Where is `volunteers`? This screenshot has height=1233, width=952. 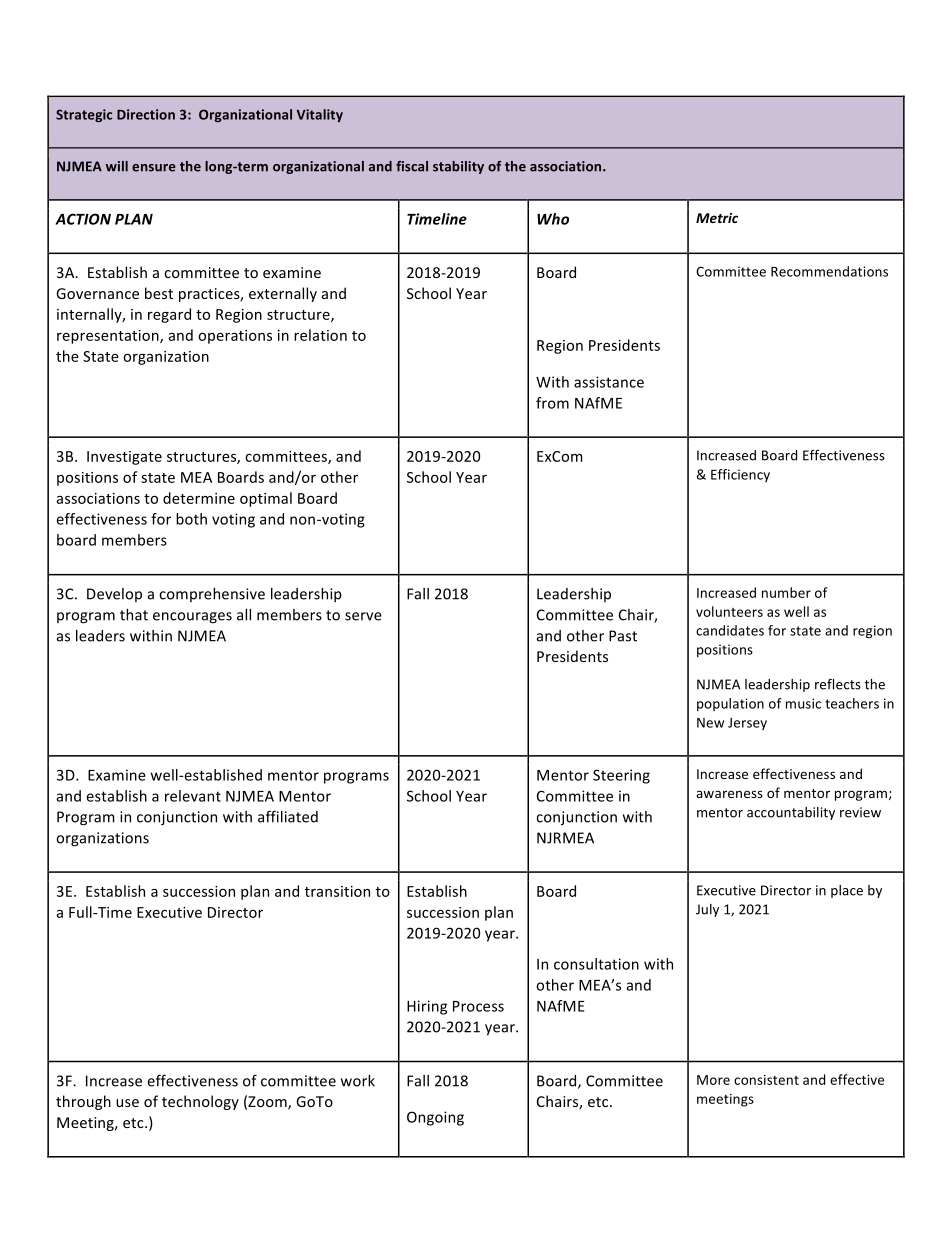 volunteers is located at coordinates (729, 611).
